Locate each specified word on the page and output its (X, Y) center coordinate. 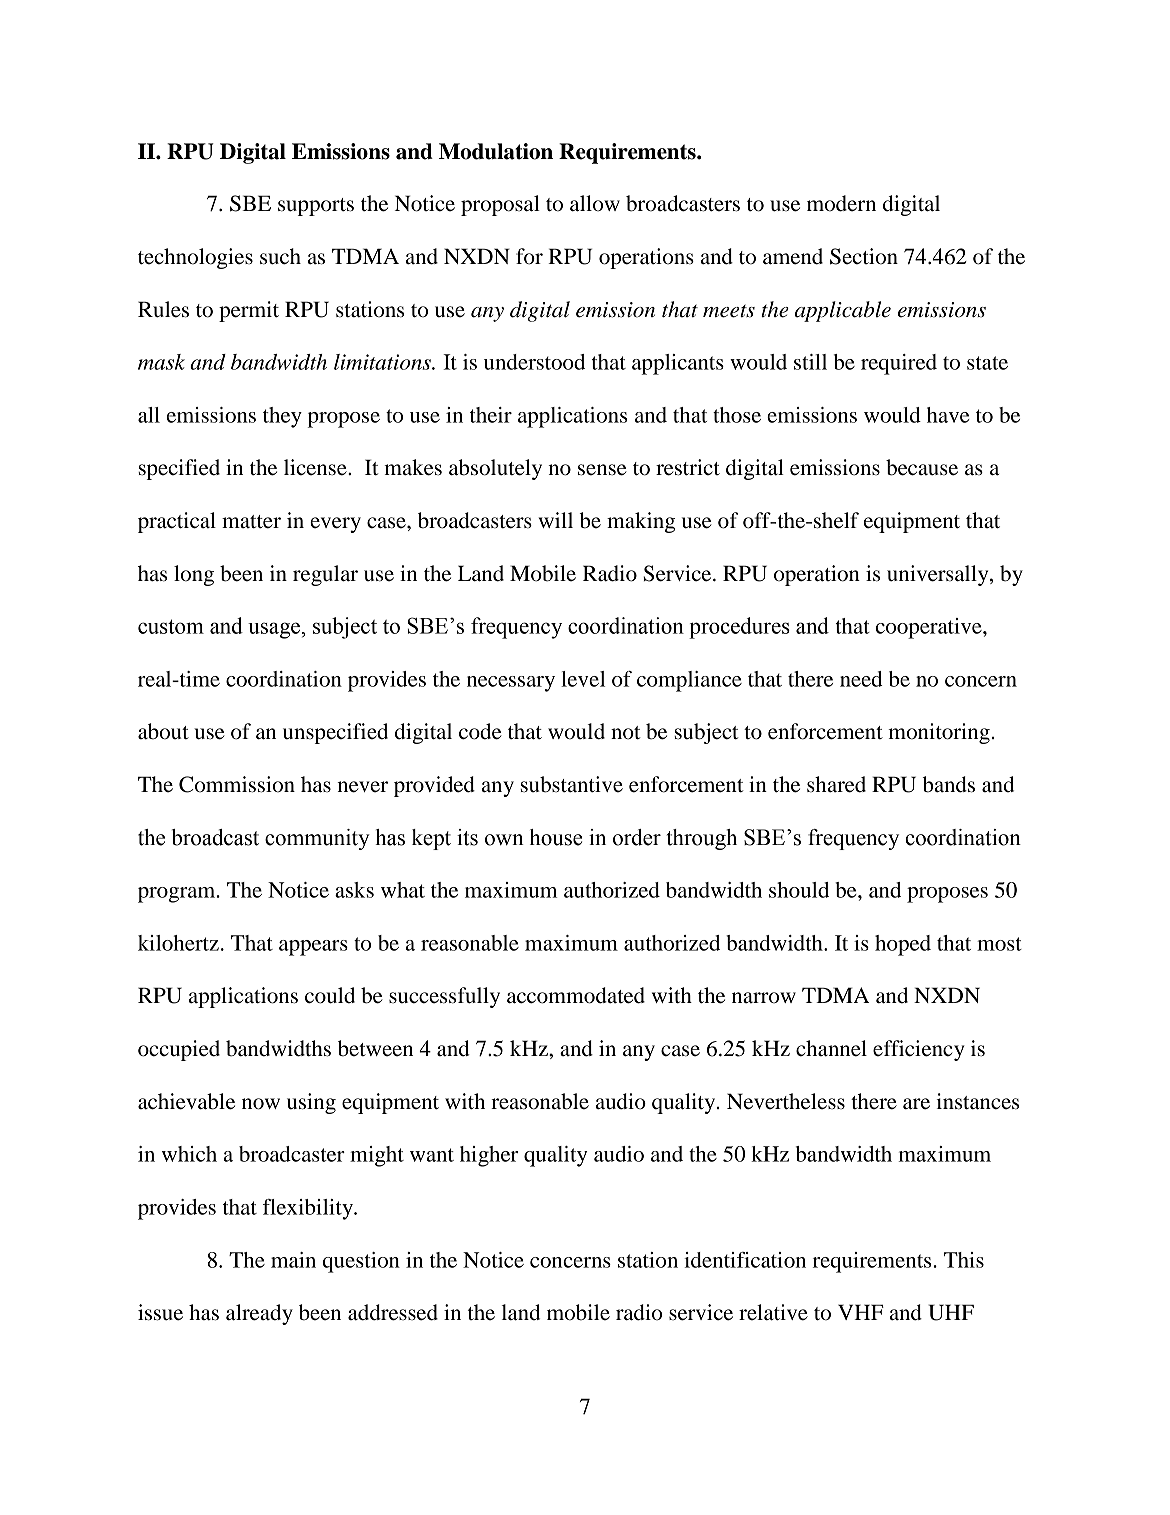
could (330, 995)
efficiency (919, 1050)
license (316, 467)
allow (595, 203)
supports (316, 207)
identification (745, 1260)
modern (841, 203)
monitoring (939, 733)
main (293, 1260)
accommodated (576, 995)
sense (602, 470)
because (922, 467)
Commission (237, 784)
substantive (572, 784)
